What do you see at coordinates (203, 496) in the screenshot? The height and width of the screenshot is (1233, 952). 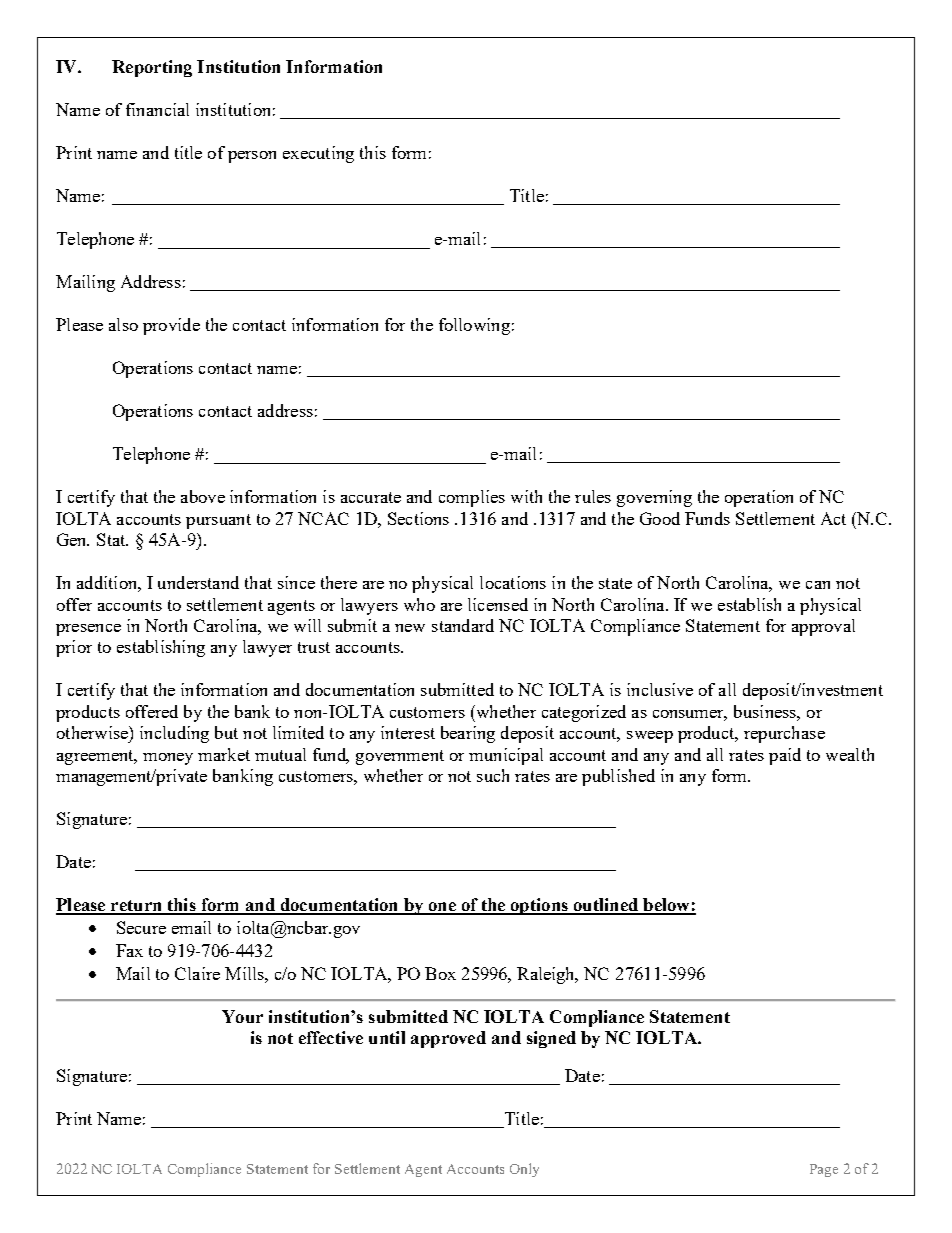 I see `above` at bounding box center [203, 496].
